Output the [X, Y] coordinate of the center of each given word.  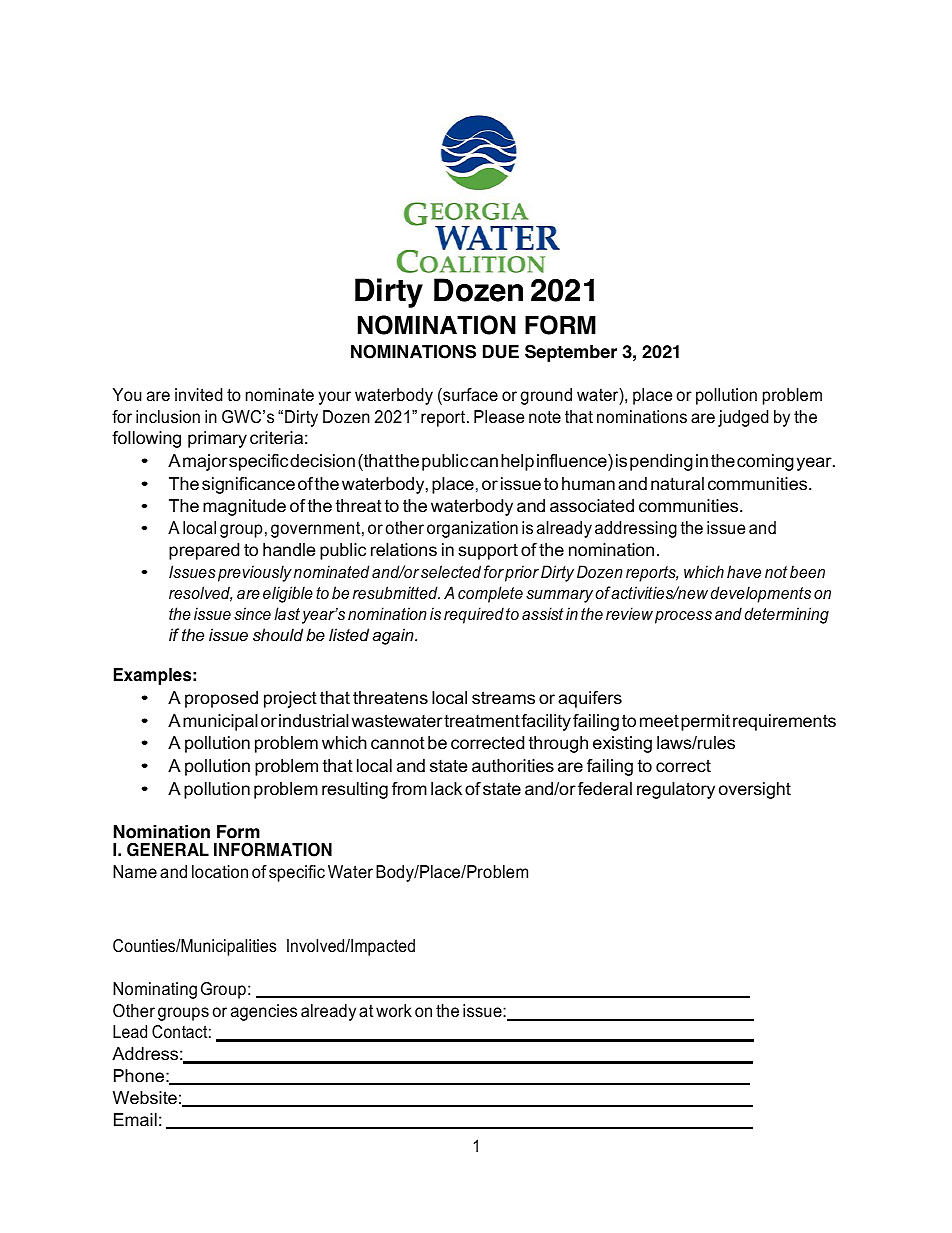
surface [469, 396]
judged [743, 418]
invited [198, 394]
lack [446, 789]
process [683, 617]
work [394, 1010]
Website [145, 1098]
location [220, 871]
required [474, 615]
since [252, 613]
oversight [755, 790]
